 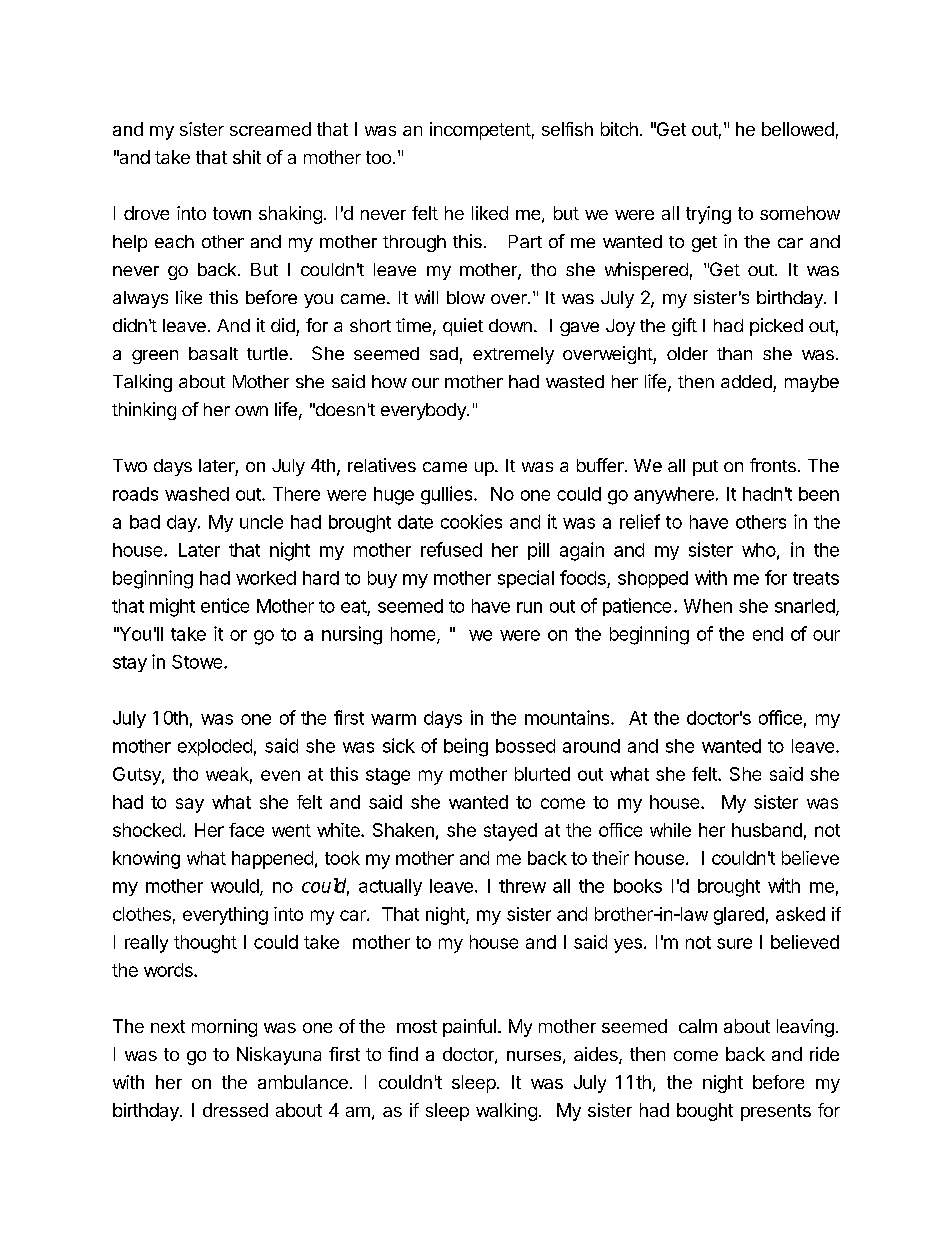 What do you see at coordinates (480, 131) in the page?
I see `incompetent` at bounding box center [480, 131].
